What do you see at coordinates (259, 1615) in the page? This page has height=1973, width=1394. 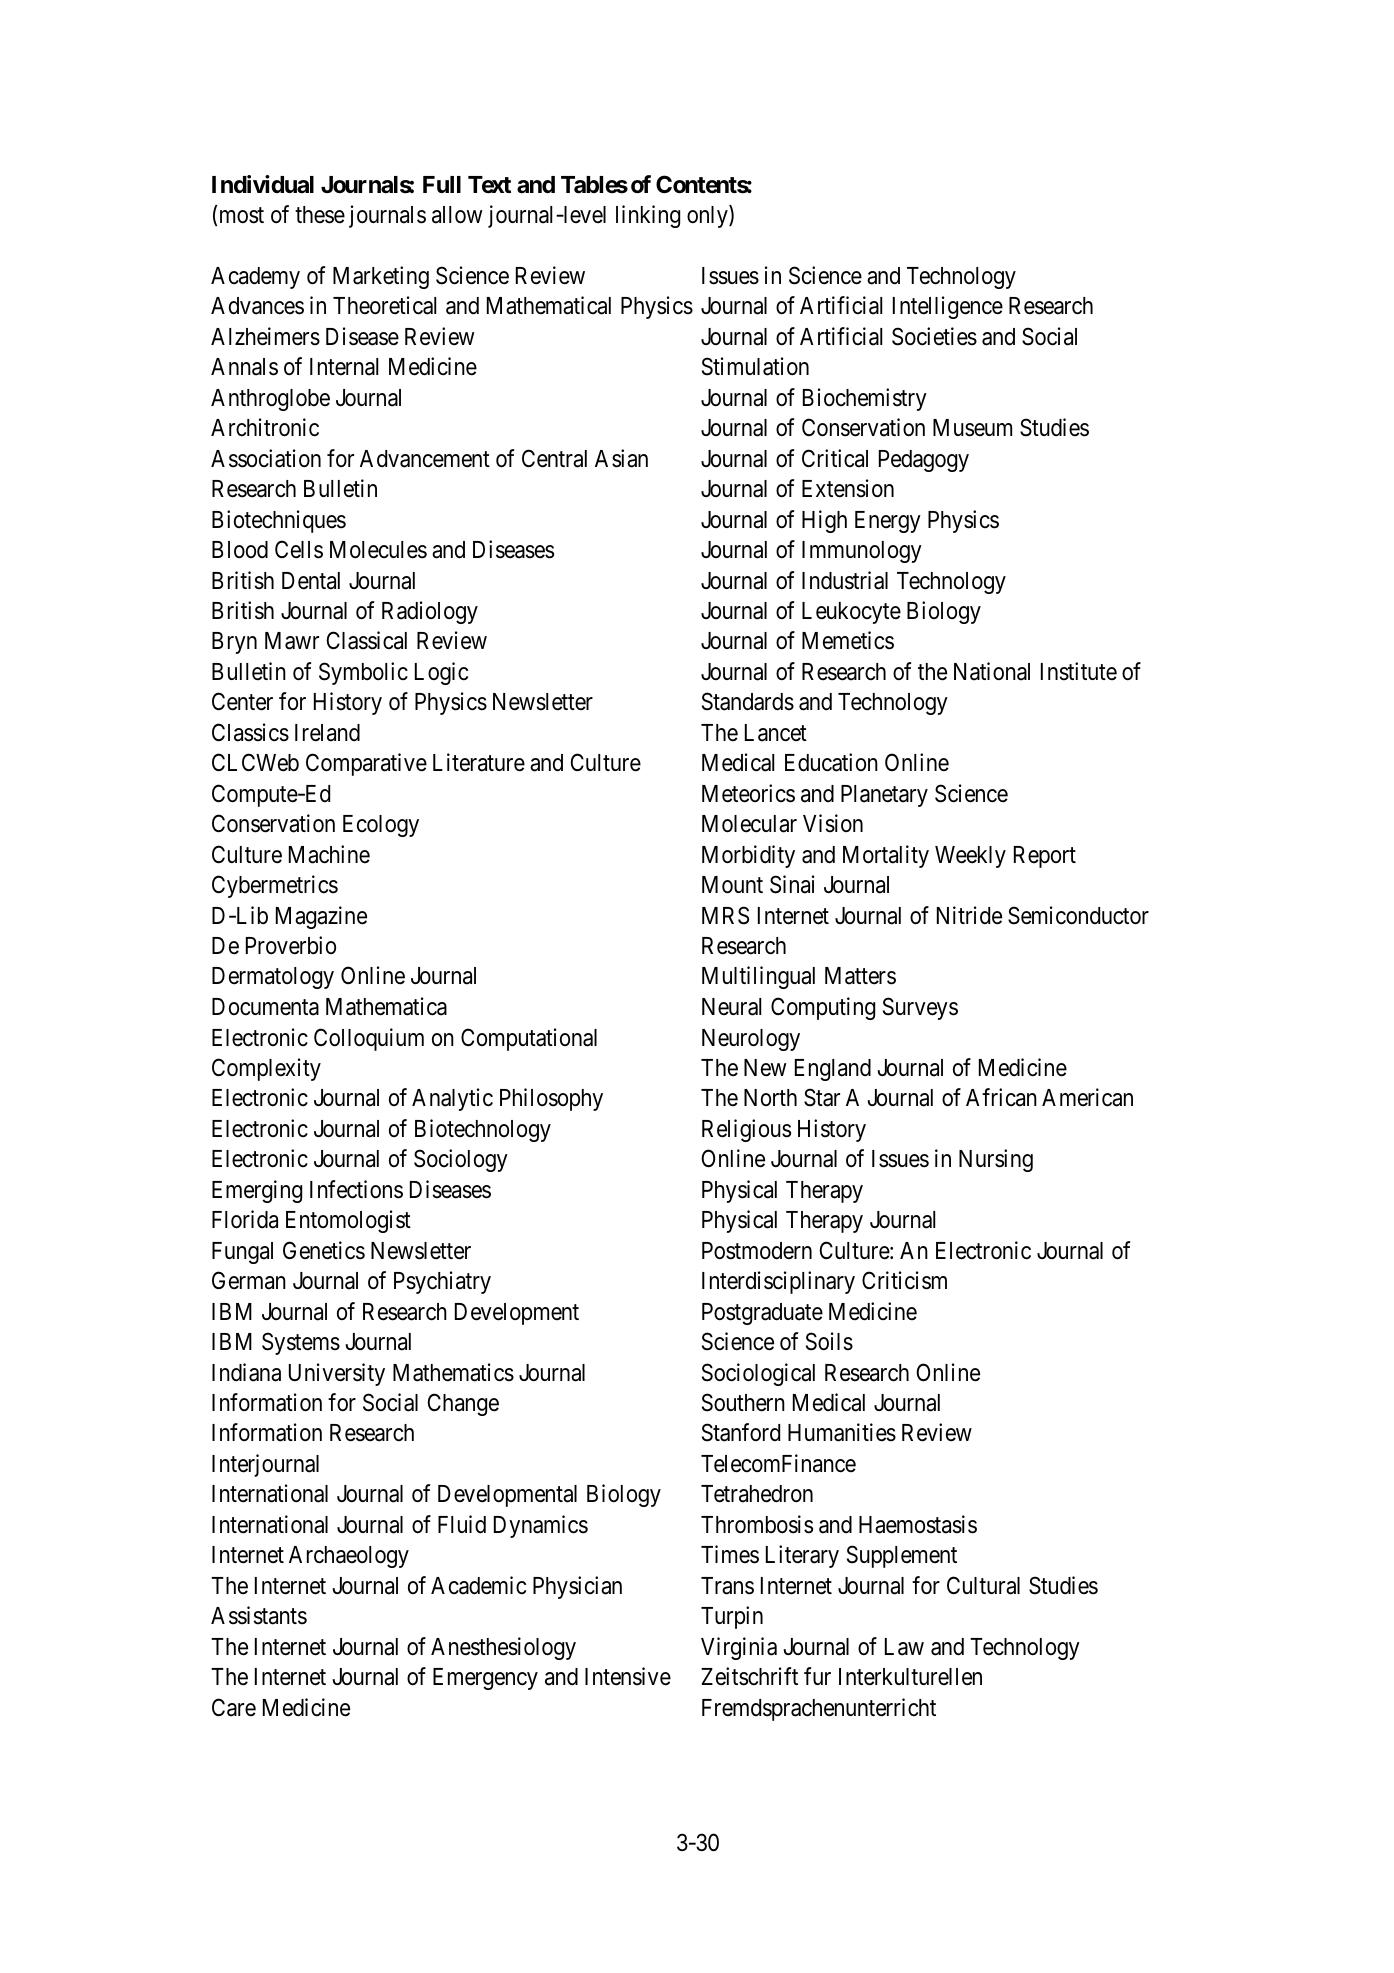 I see `Assistants` at bounding box center [259, 1615].
